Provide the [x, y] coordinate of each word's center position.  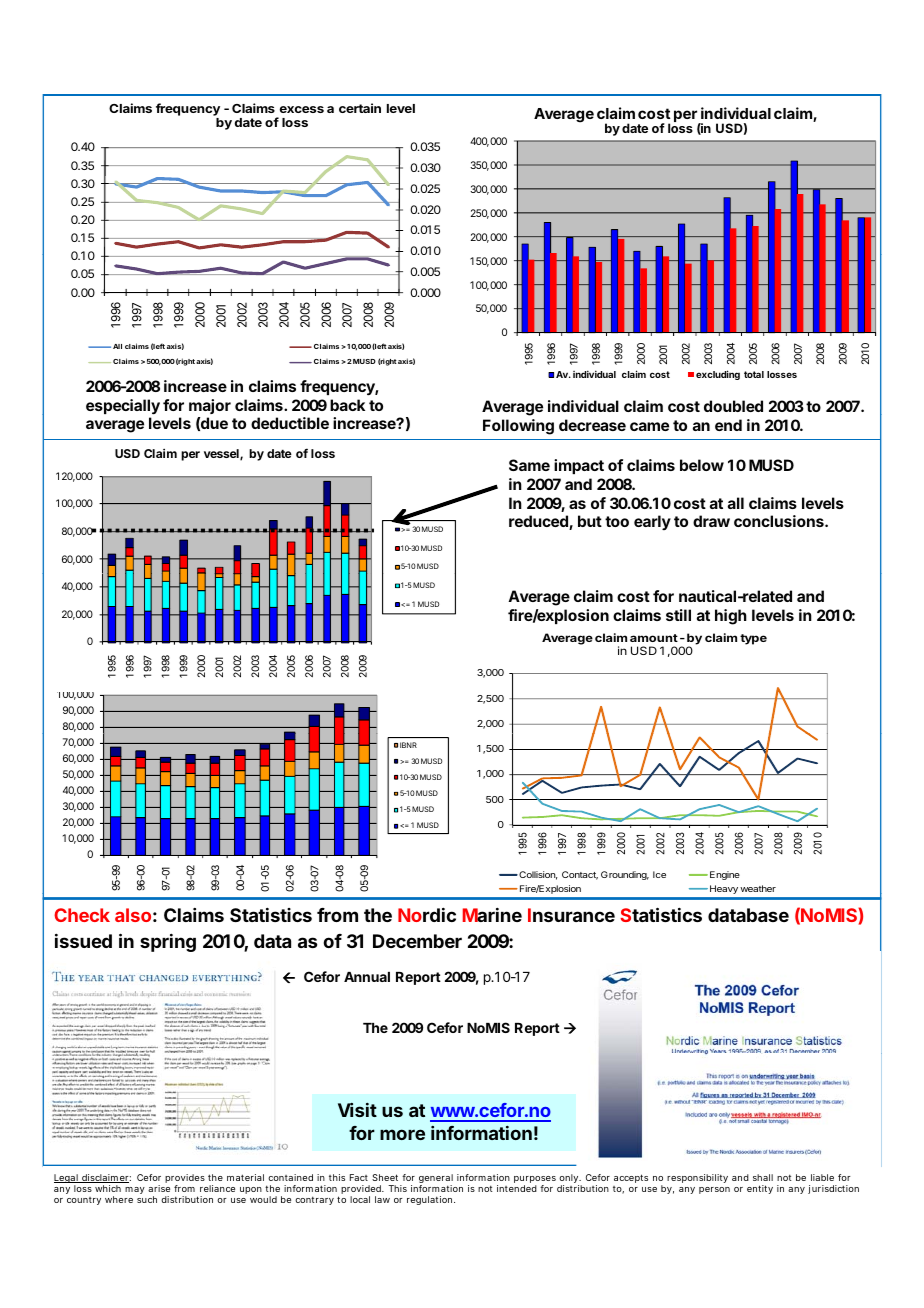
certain [360, 108]
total [754, 374]
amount [654, 638]
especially [123, 407]
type [753, 639]
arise [159, 1188]
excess [302, 109]
